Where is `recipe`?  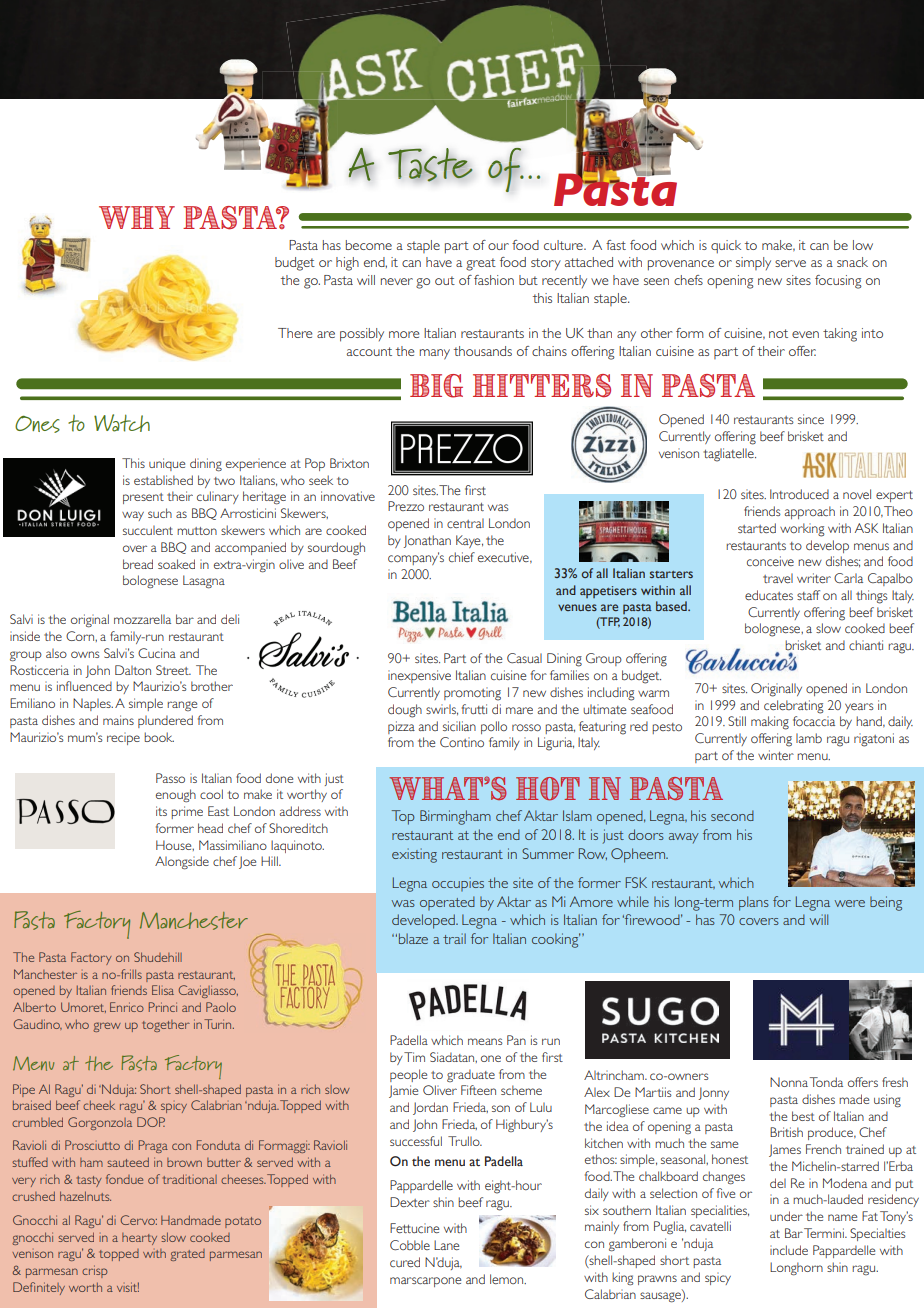
recipe is located at coordinates (123, 739).
